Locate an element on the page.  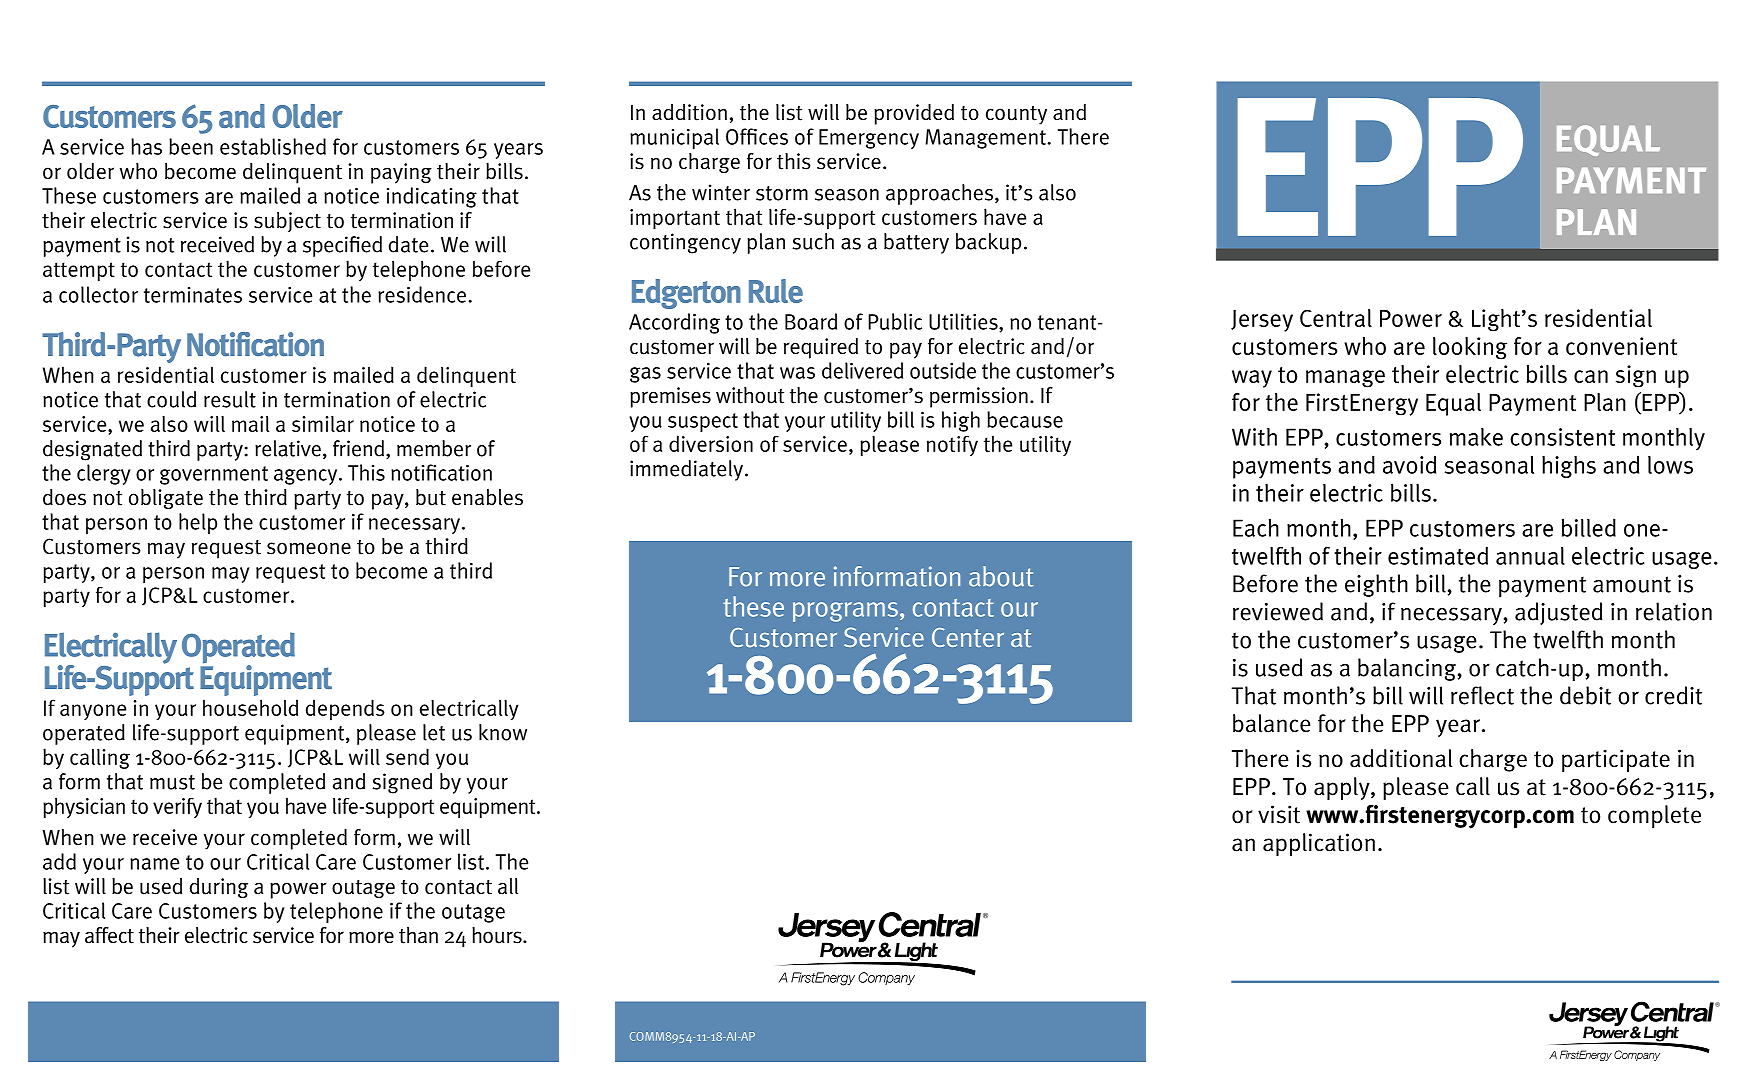
help is located at coordinates (198, 523).
